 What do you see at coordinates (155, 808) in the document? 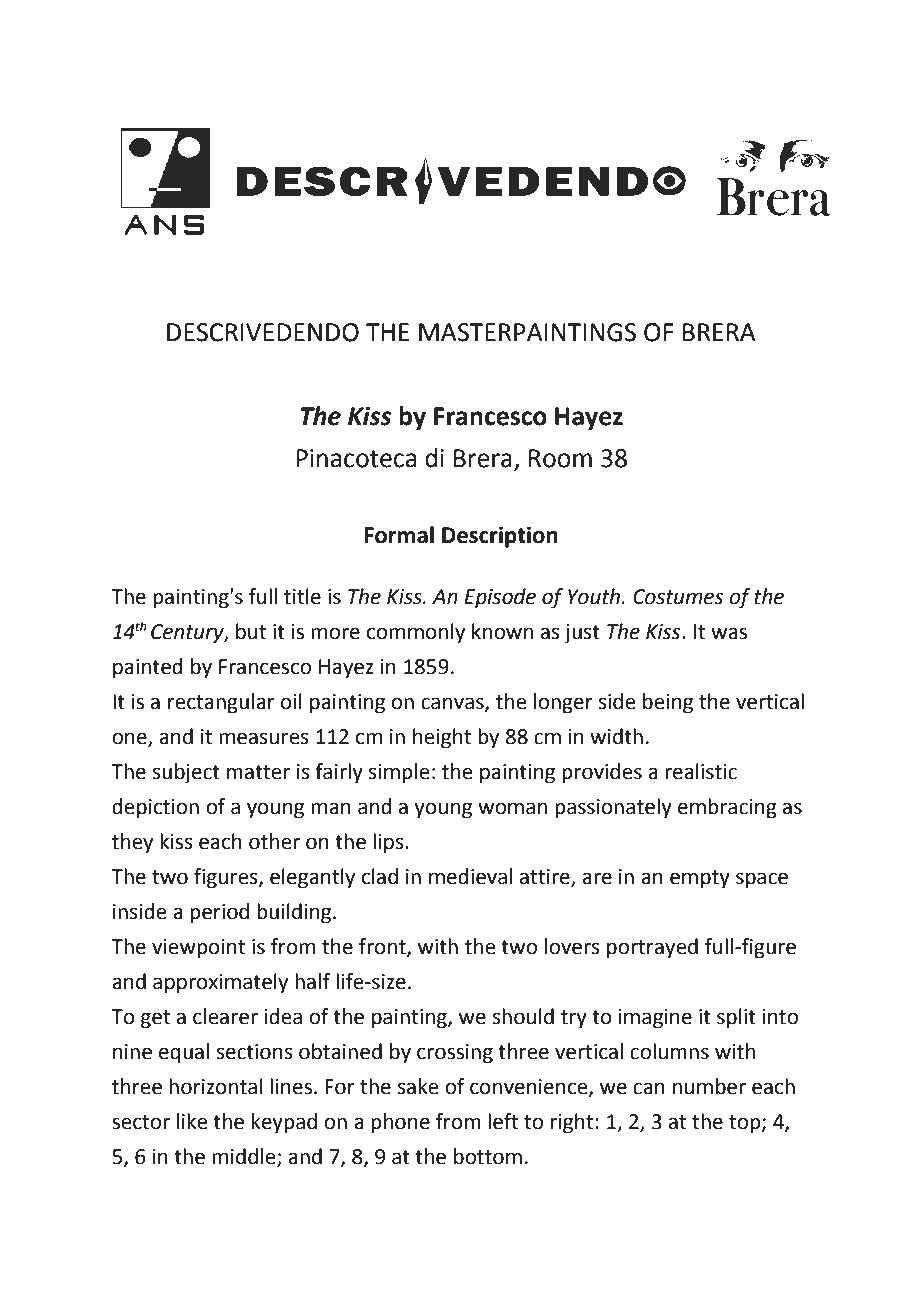
I see `depiction` at bounding box center [155, 808].
